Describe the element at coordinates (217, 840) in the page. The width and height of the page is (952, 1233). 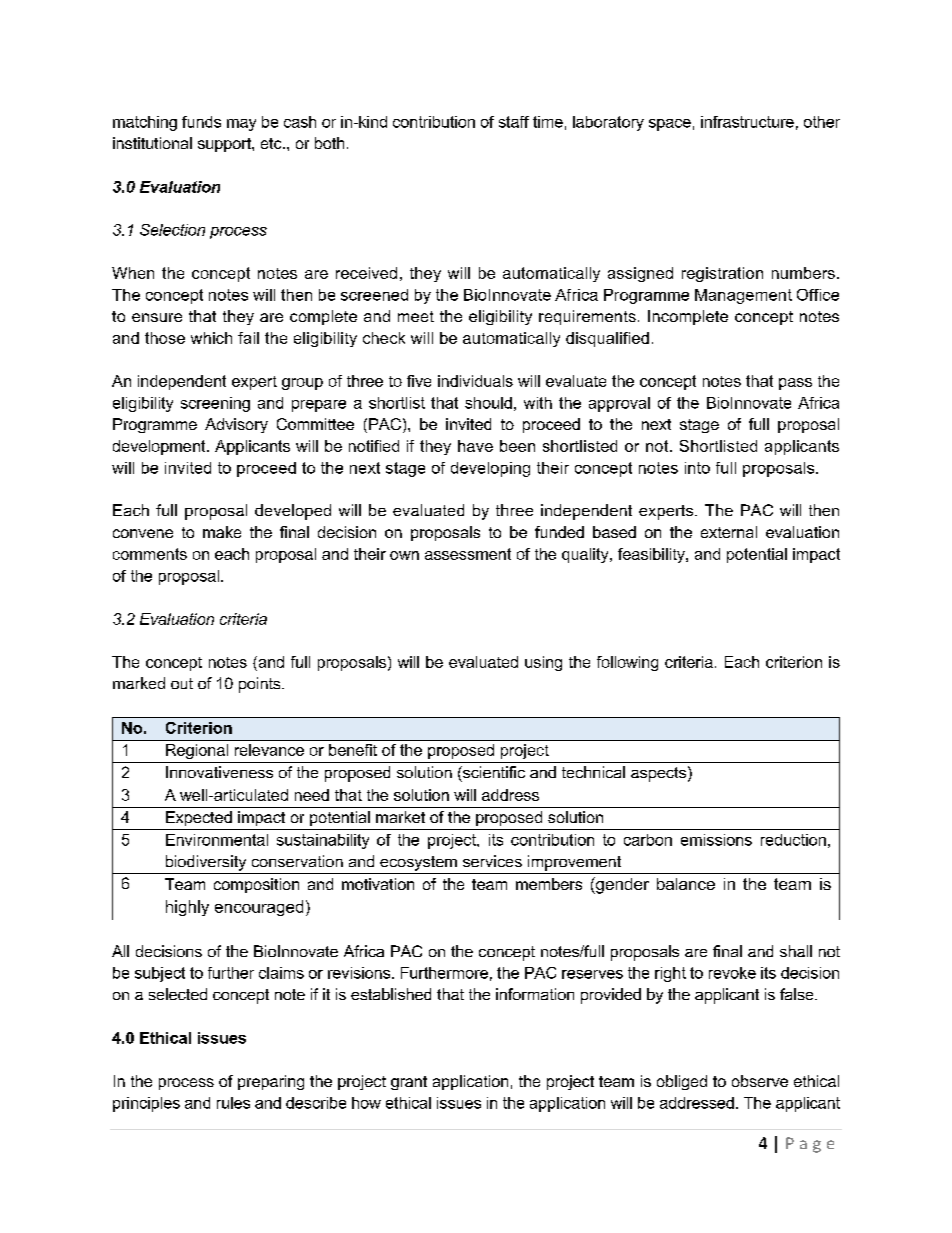
I see `Environmental` at that location.
